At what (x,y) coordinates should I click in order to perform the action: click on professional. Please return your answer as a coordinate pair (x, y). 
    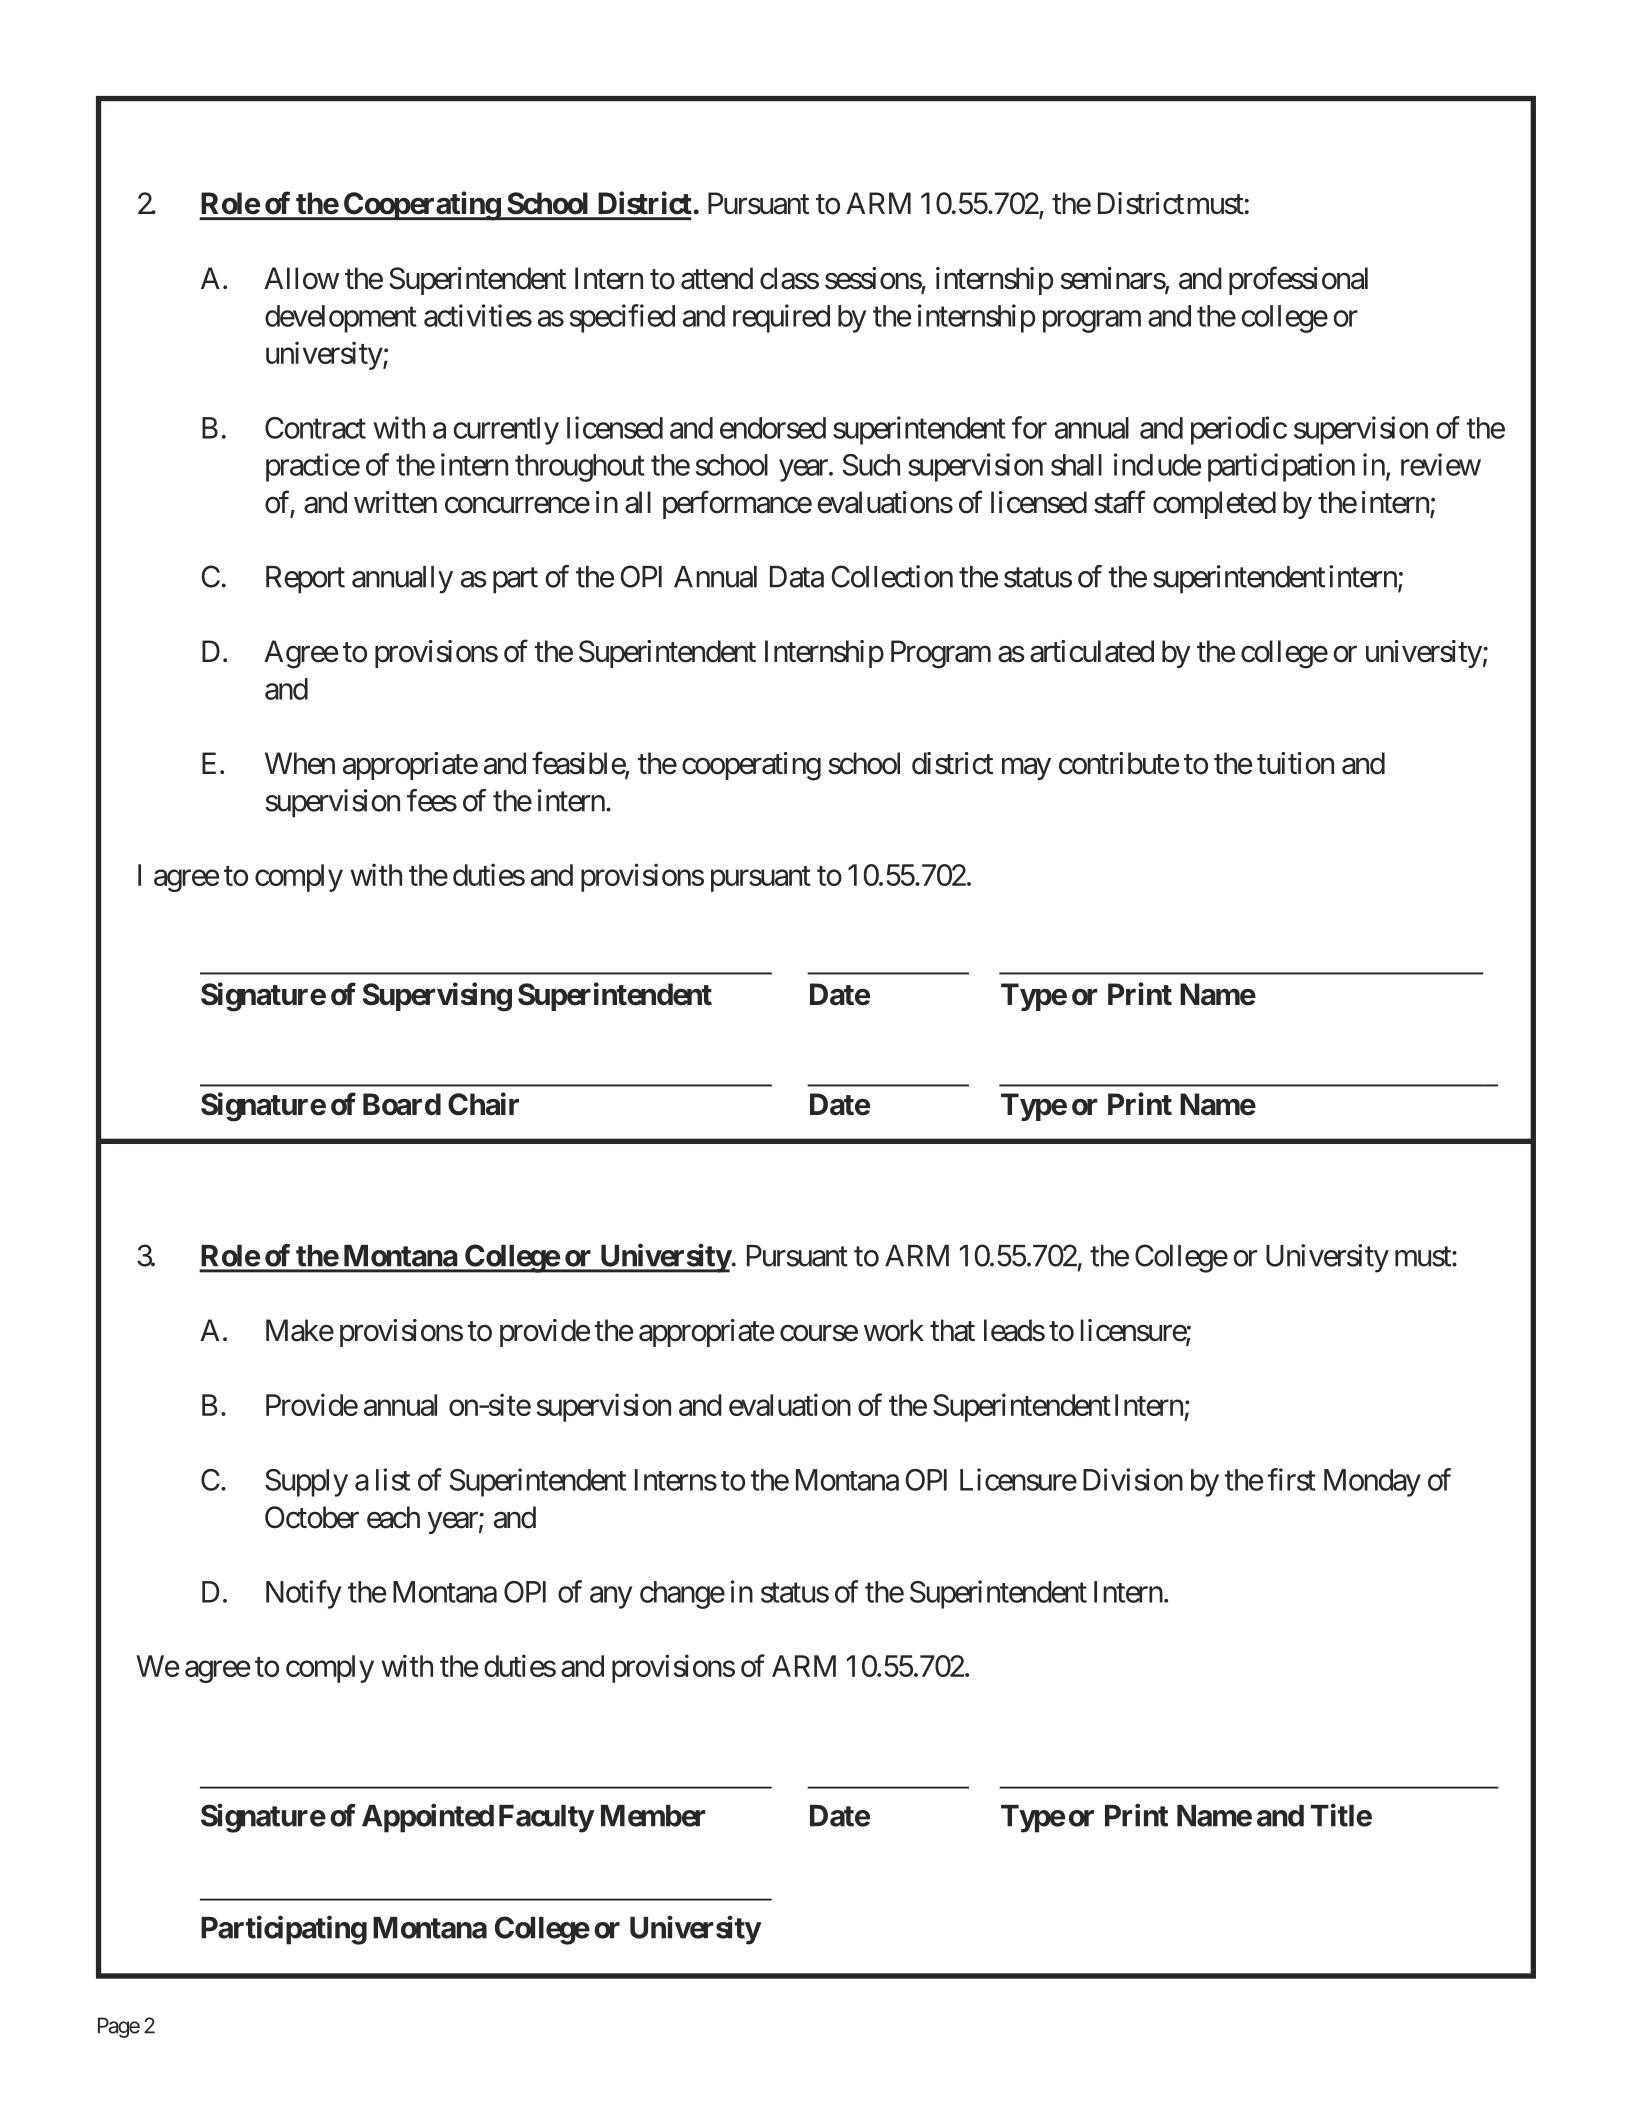
    Looking at the image, I should click on (1298, 280).
